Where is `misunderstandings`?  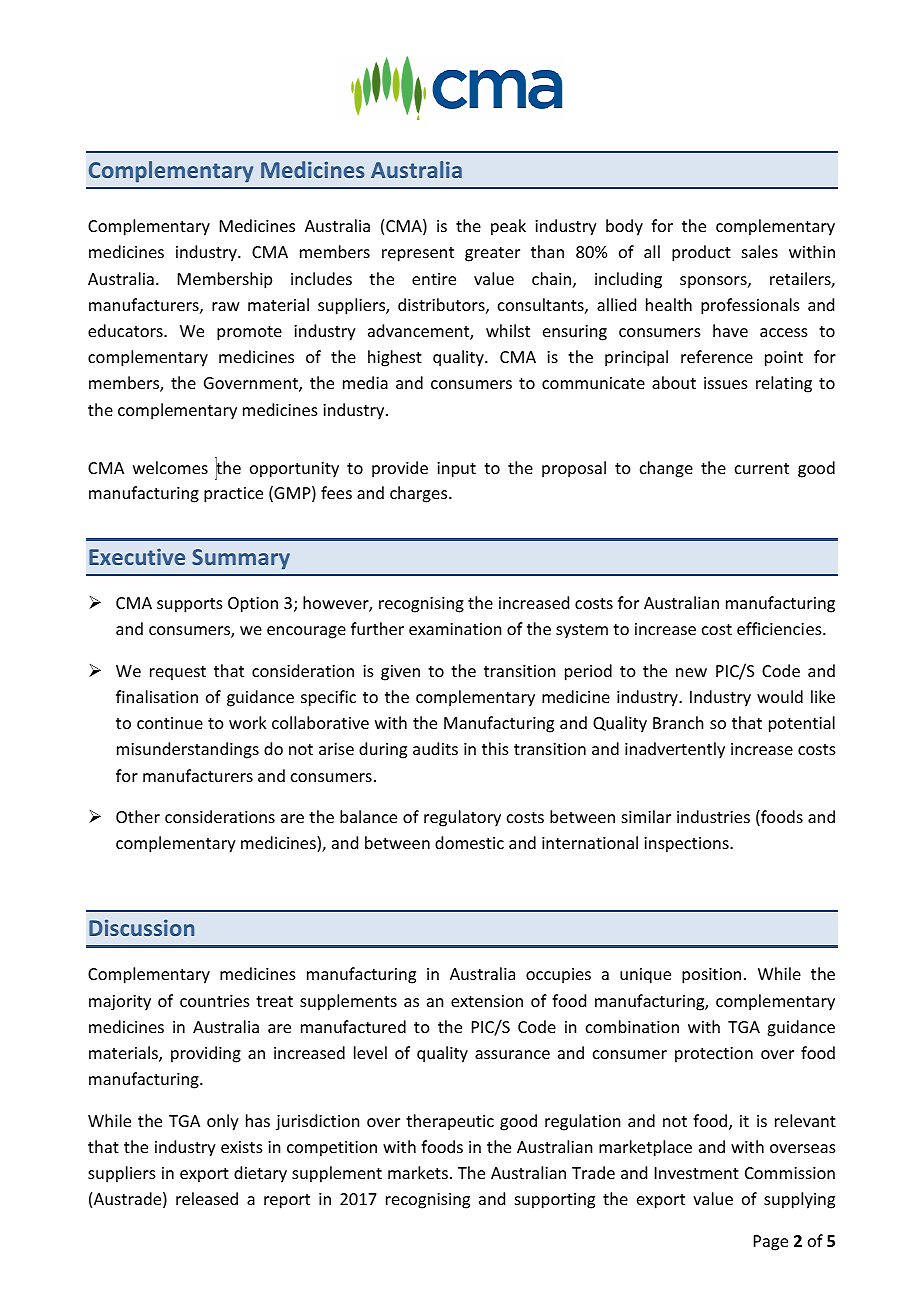 misunderstandings is located at coordinates (188, 750).
